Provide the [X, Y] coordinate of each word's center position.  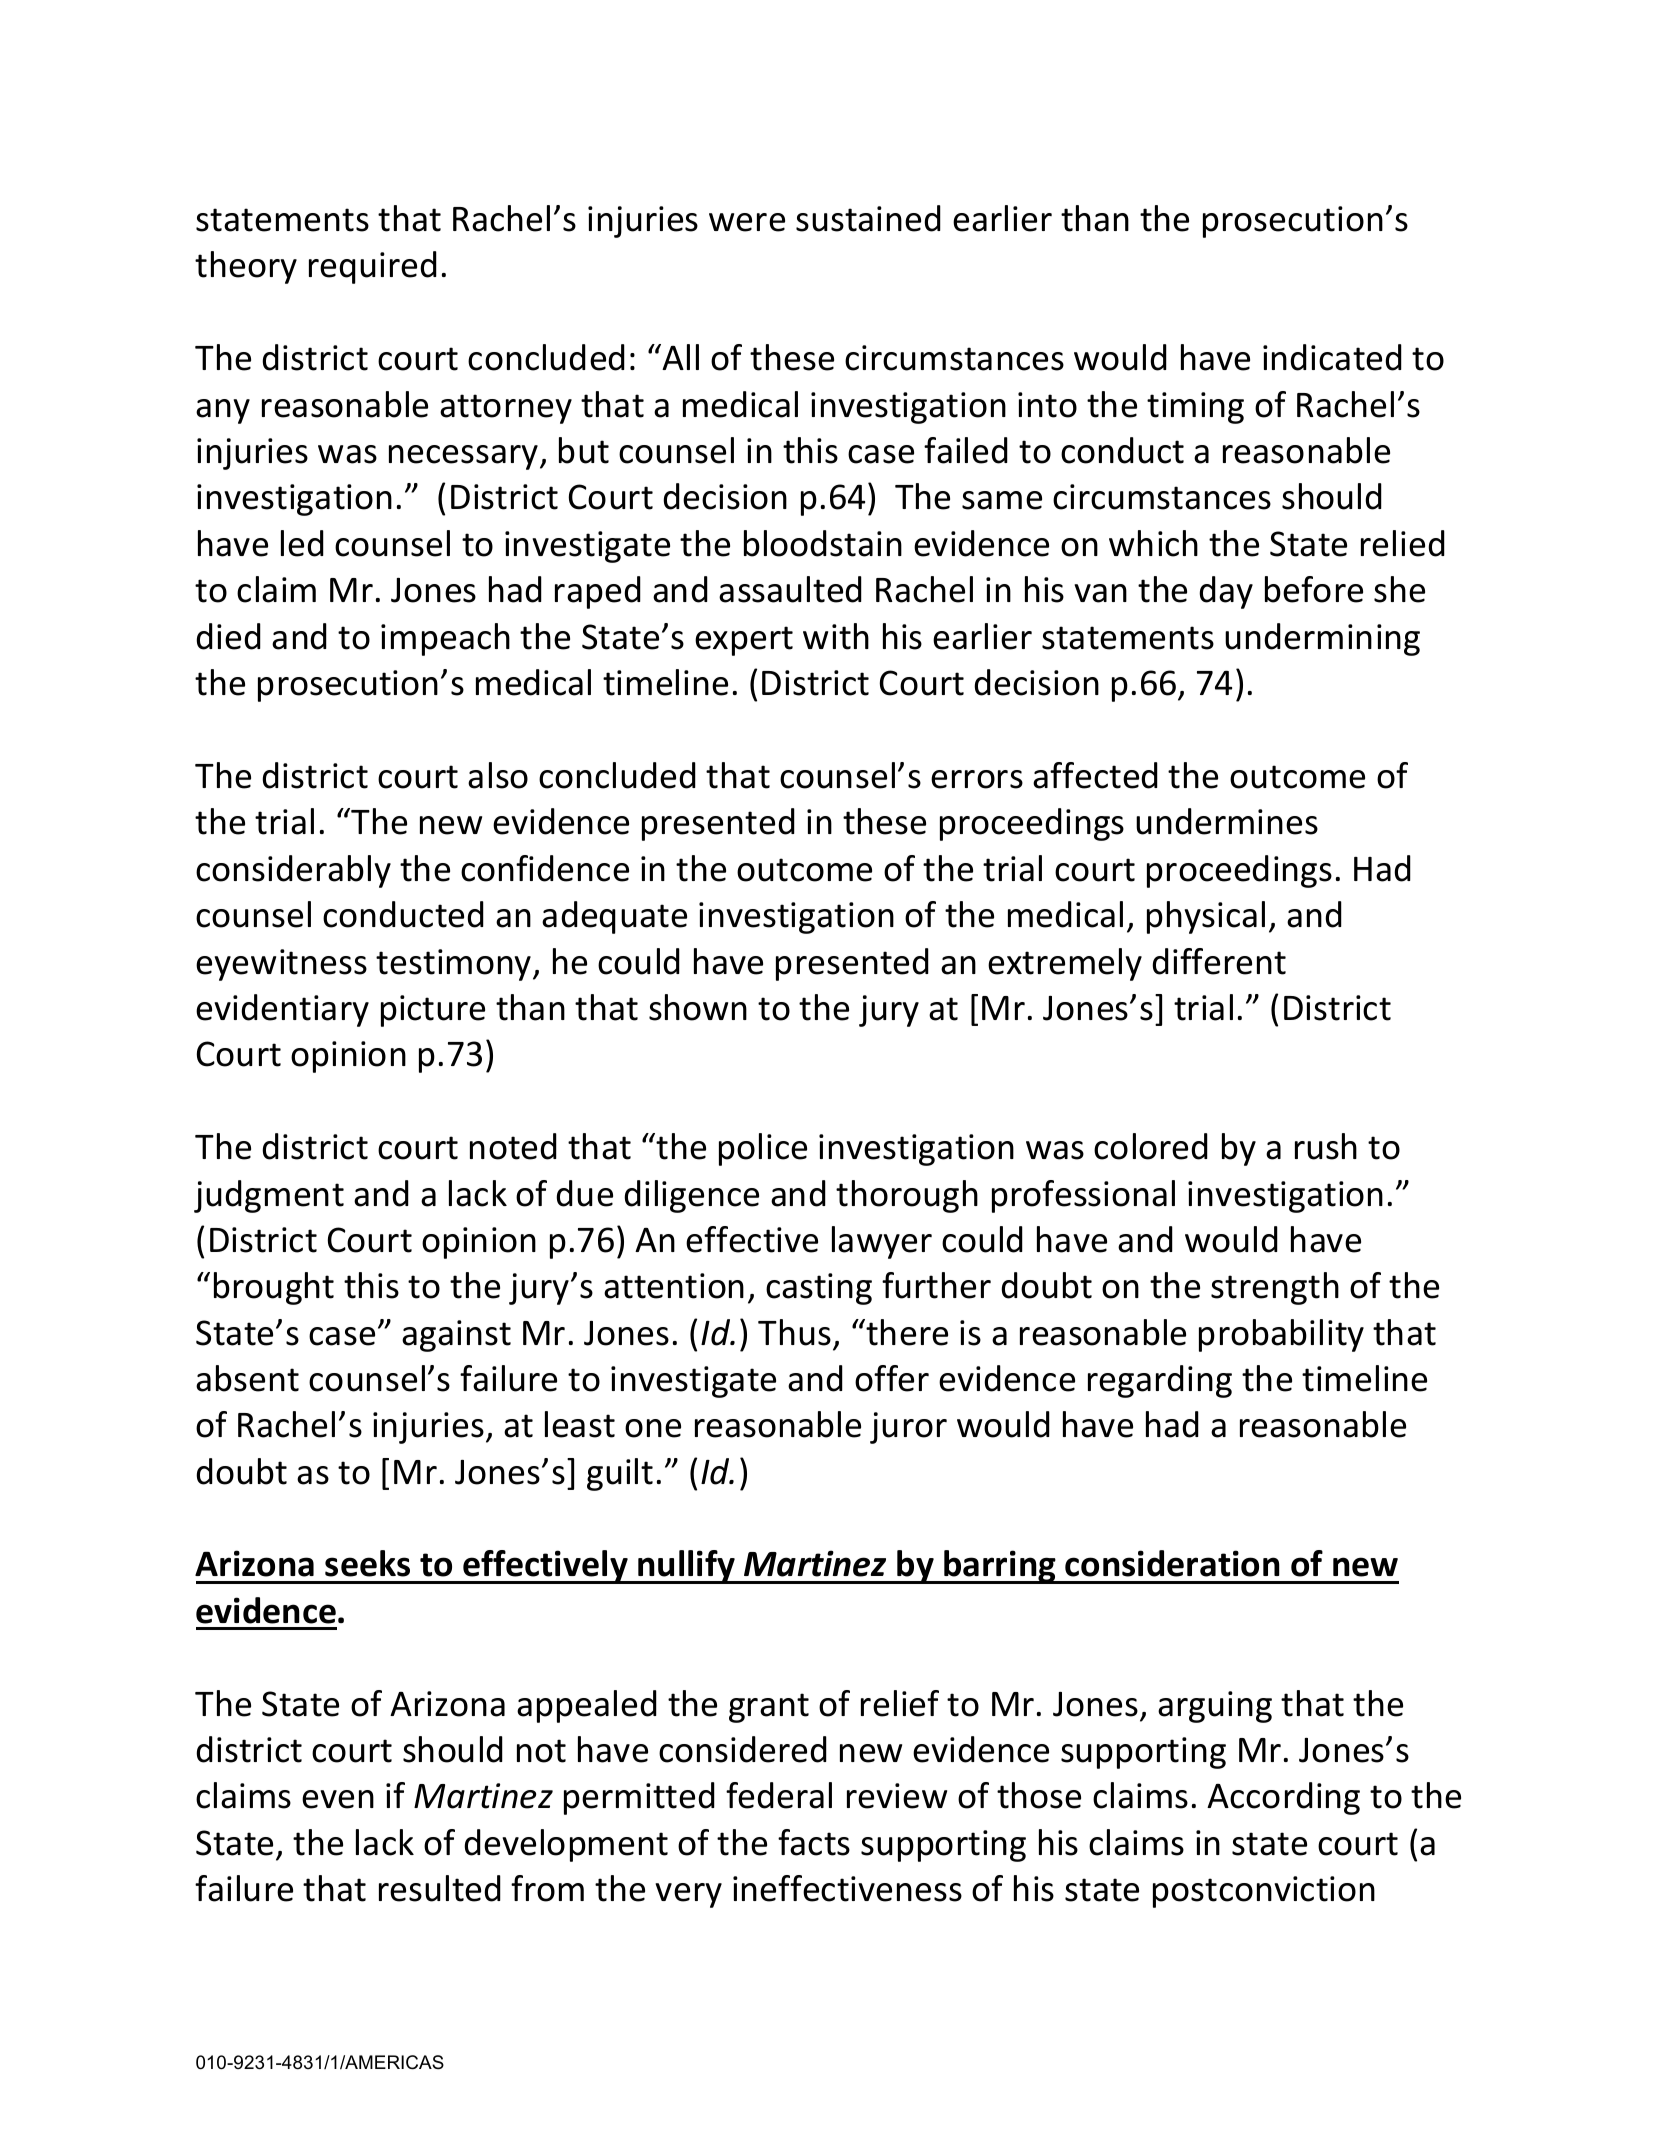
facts [814, 1842]
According [1283, 1798]
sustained [868, 218]
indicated [1332, 357]
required [373, 267]
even [338, 1799]
